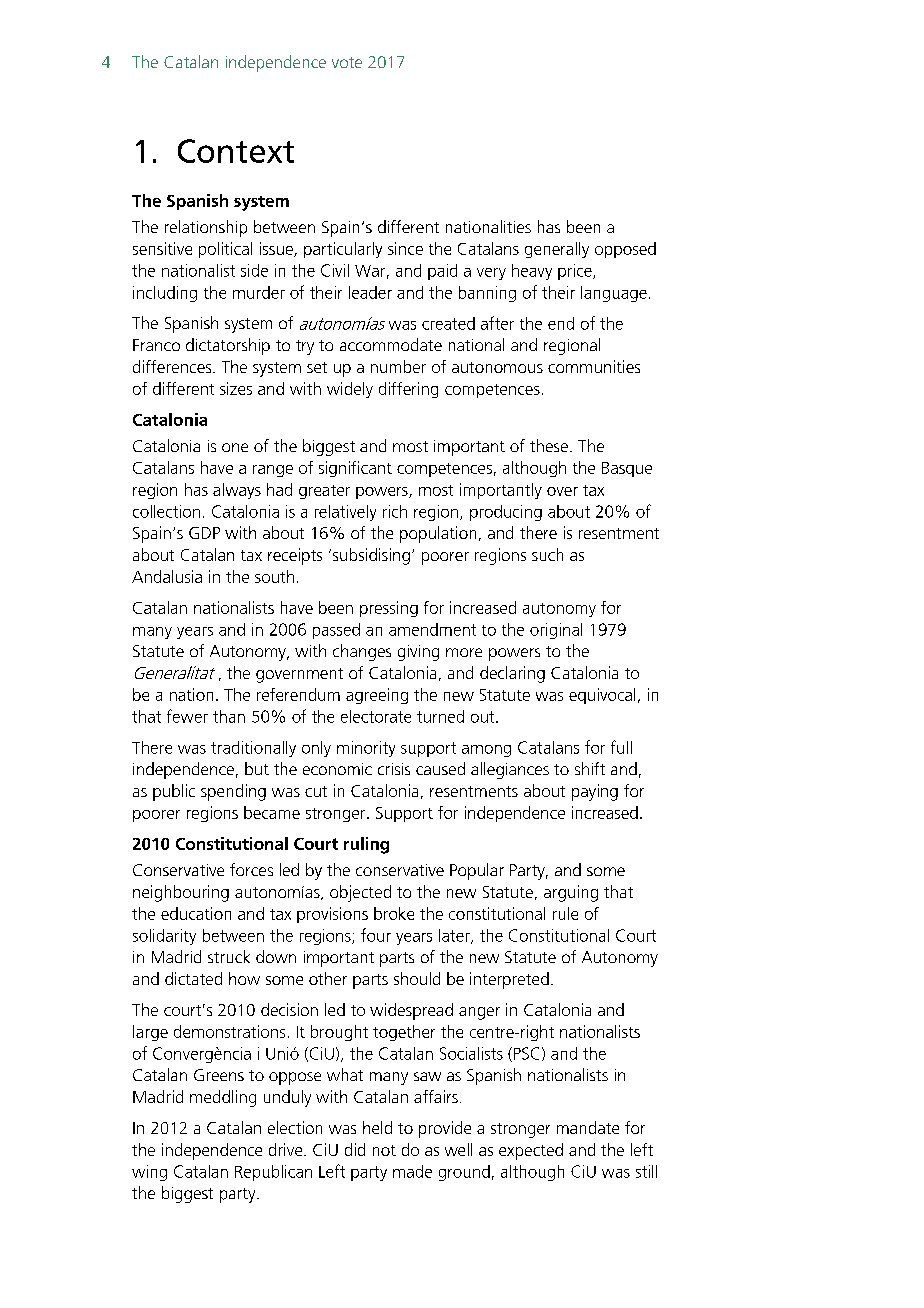 This screenshot has height=1308, width=924. What do you see at coordinates (384, 1150) in the screenshot?
I see `not` at bounding box center [384, 1150].
